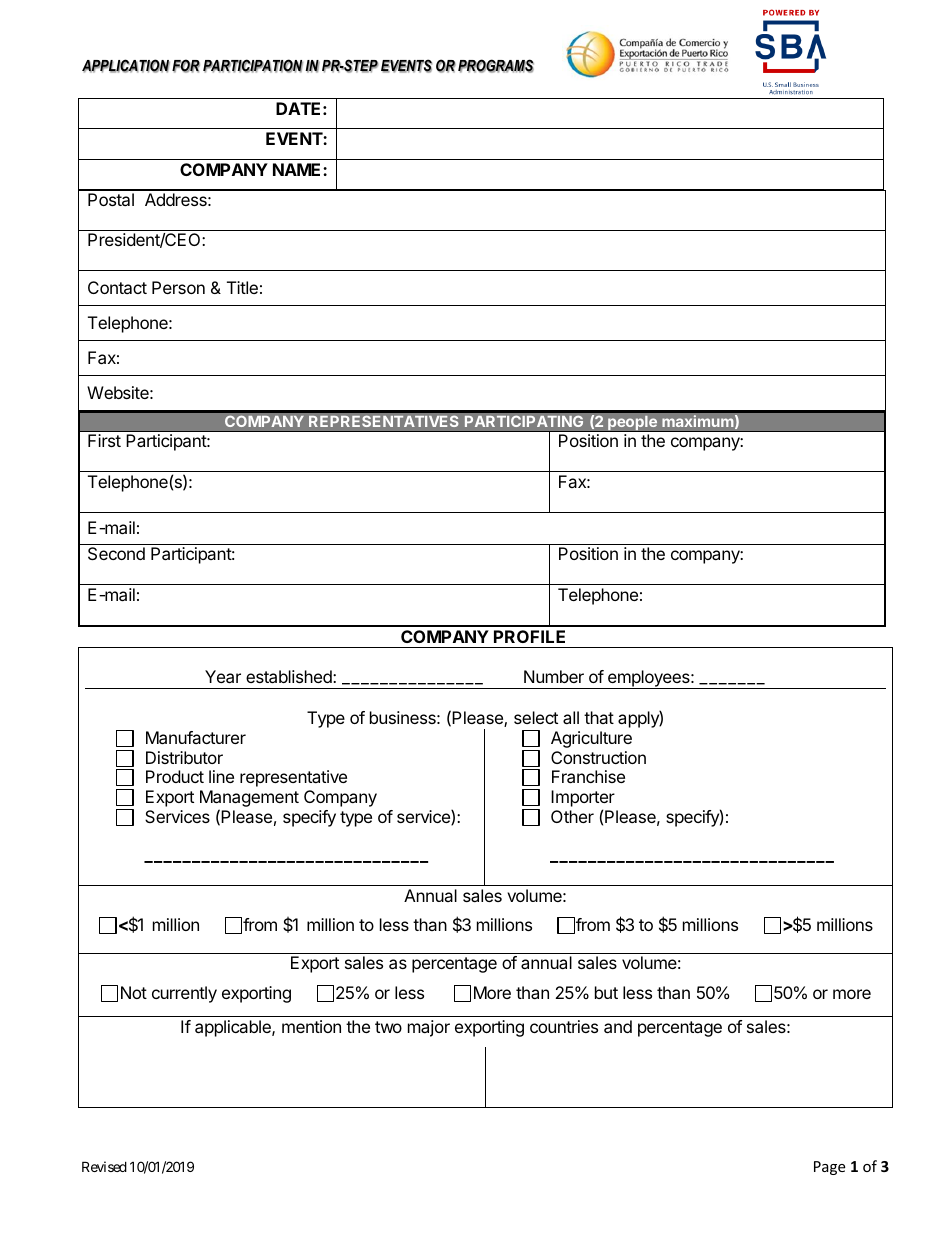 This document has width=952, height=1233. Describe the element at coordinates (186, 66) in the document. I see `FOR` at that location.
